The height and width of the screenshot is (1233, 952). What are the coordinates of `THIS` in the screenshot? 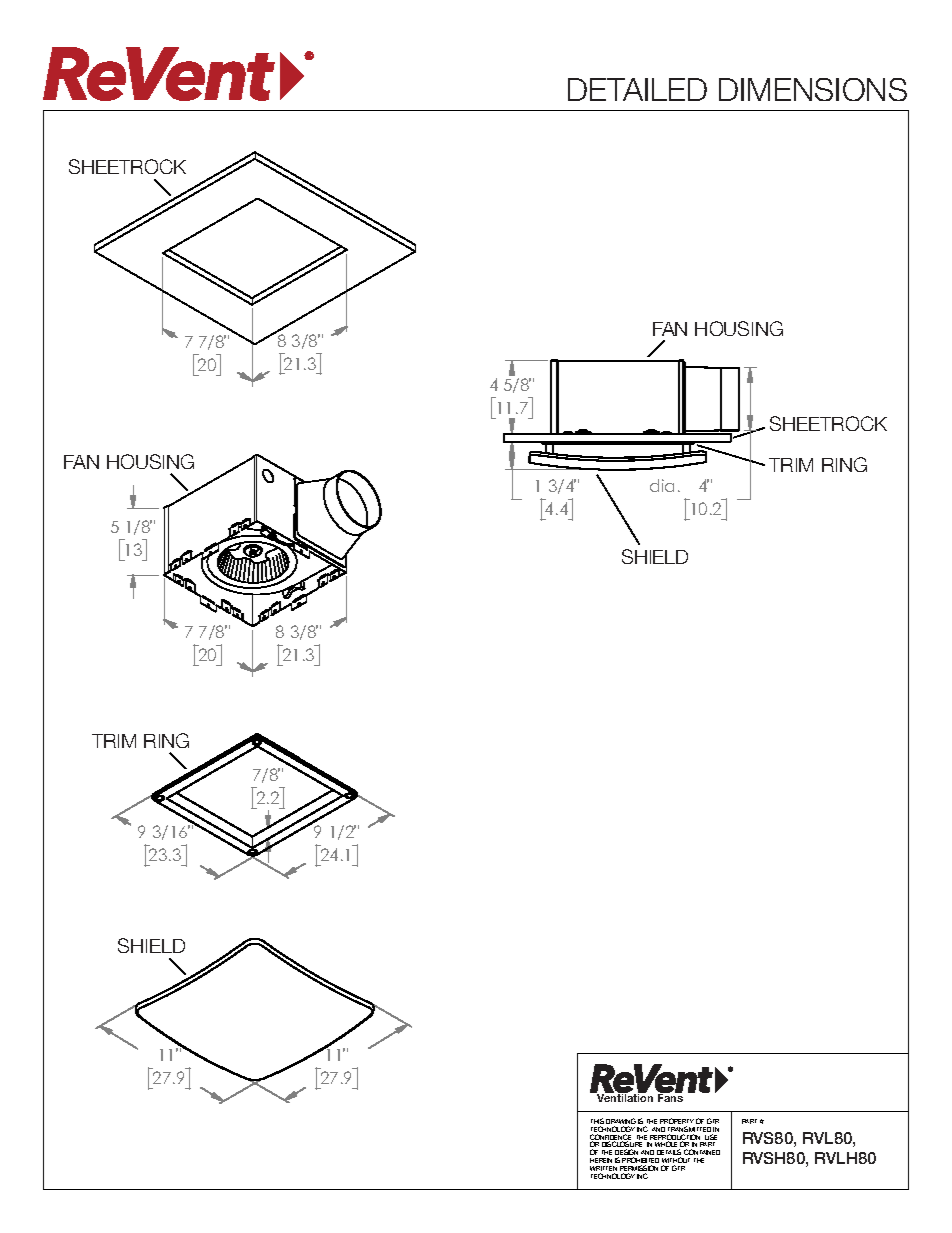 It's located at (597, 1122).
